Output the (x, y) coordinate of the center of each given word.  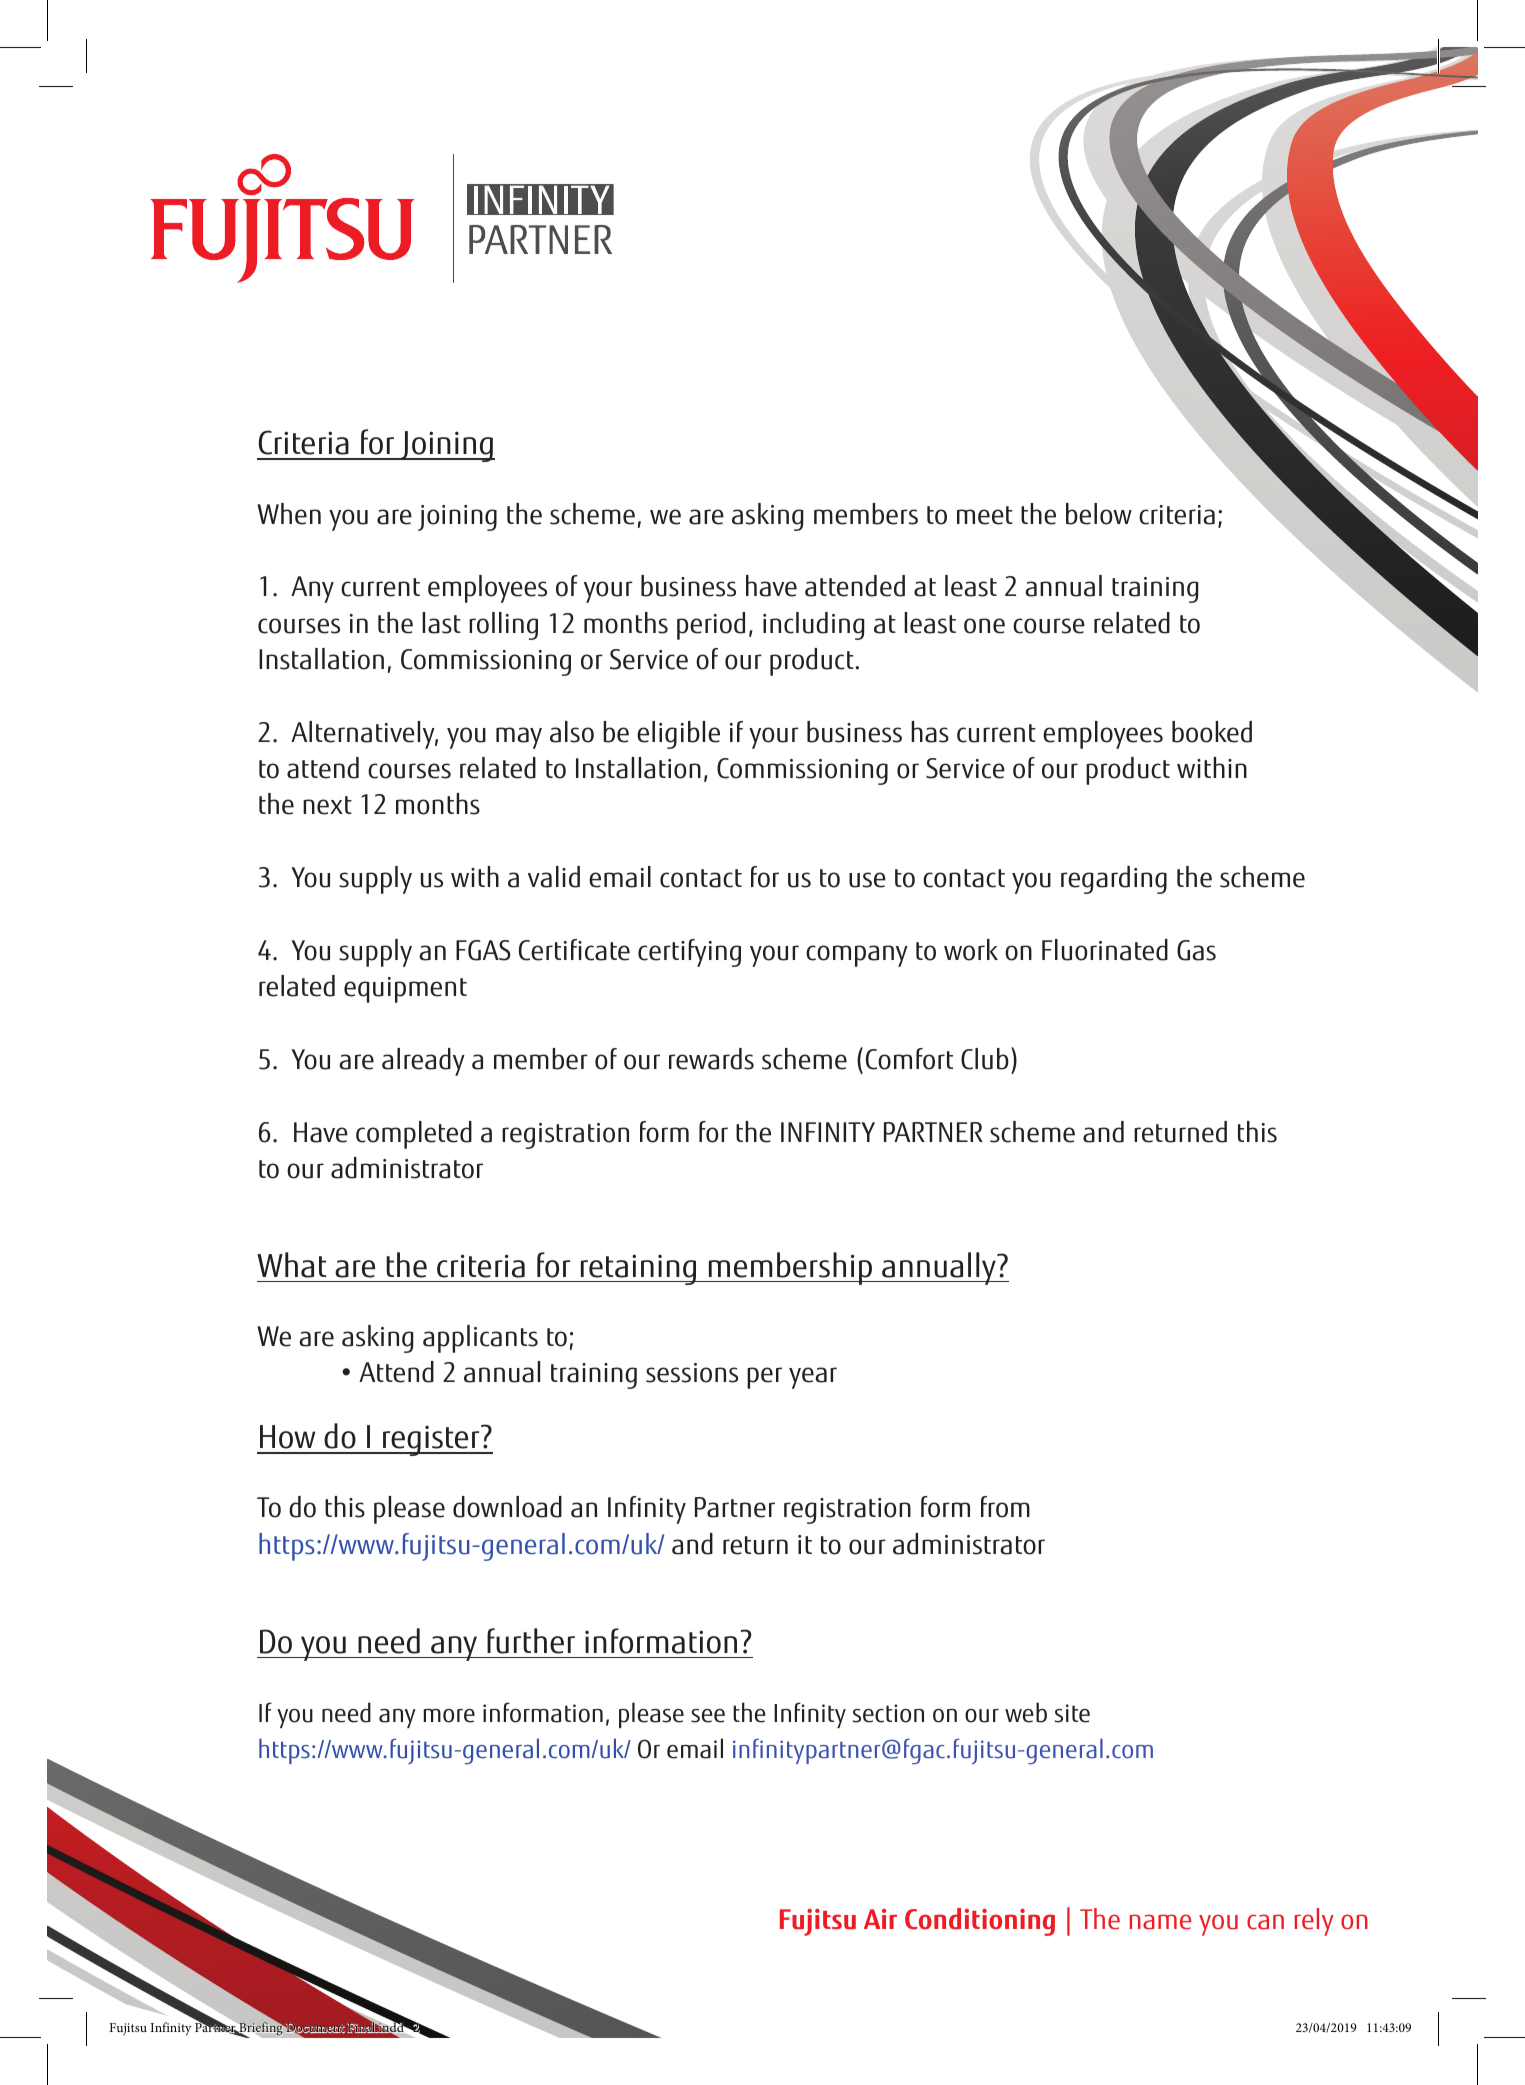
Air (880, 1919)
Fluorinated (1105, 950)
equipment (405, 990)
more (449, 1716)
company (857, 956)
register (431, 1440)
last (441, 623)
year (813, 1378)
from (1005, 1507)
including (814, 626)
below (1099, 514)
